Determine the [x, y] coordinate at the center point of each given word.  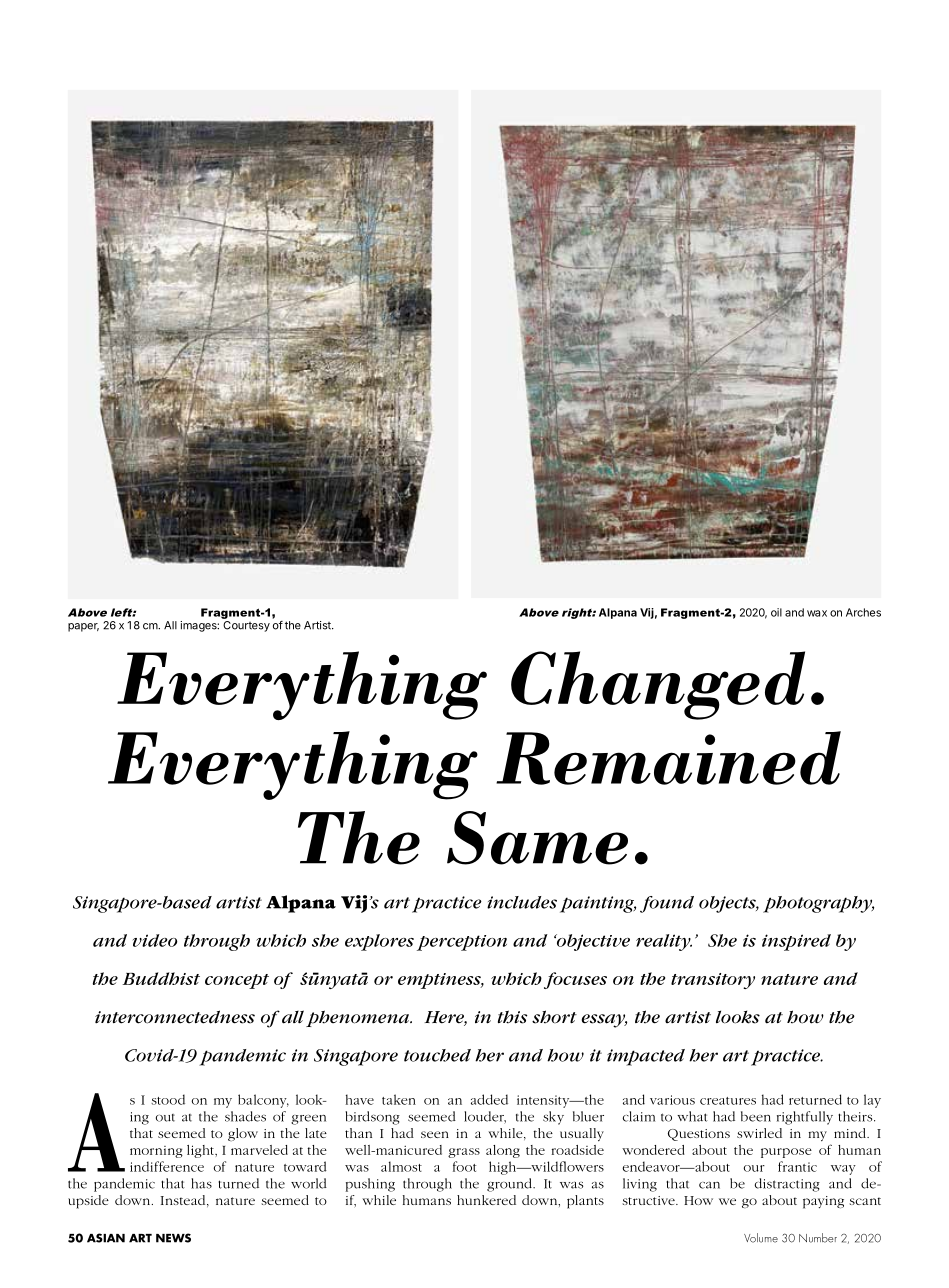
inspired [796, 942]
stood [168, 1099]
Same [537, 838]
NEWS [173, 1238]
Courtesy [246, 626]
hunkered [486, 1200]
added [489, 1099]
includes [522, 902]
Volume [761, 1238]
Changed [658, 685]
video [155, 940]
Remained [668, 758]
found [667, 904]
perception [462, 943]
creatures [728, 1101]
